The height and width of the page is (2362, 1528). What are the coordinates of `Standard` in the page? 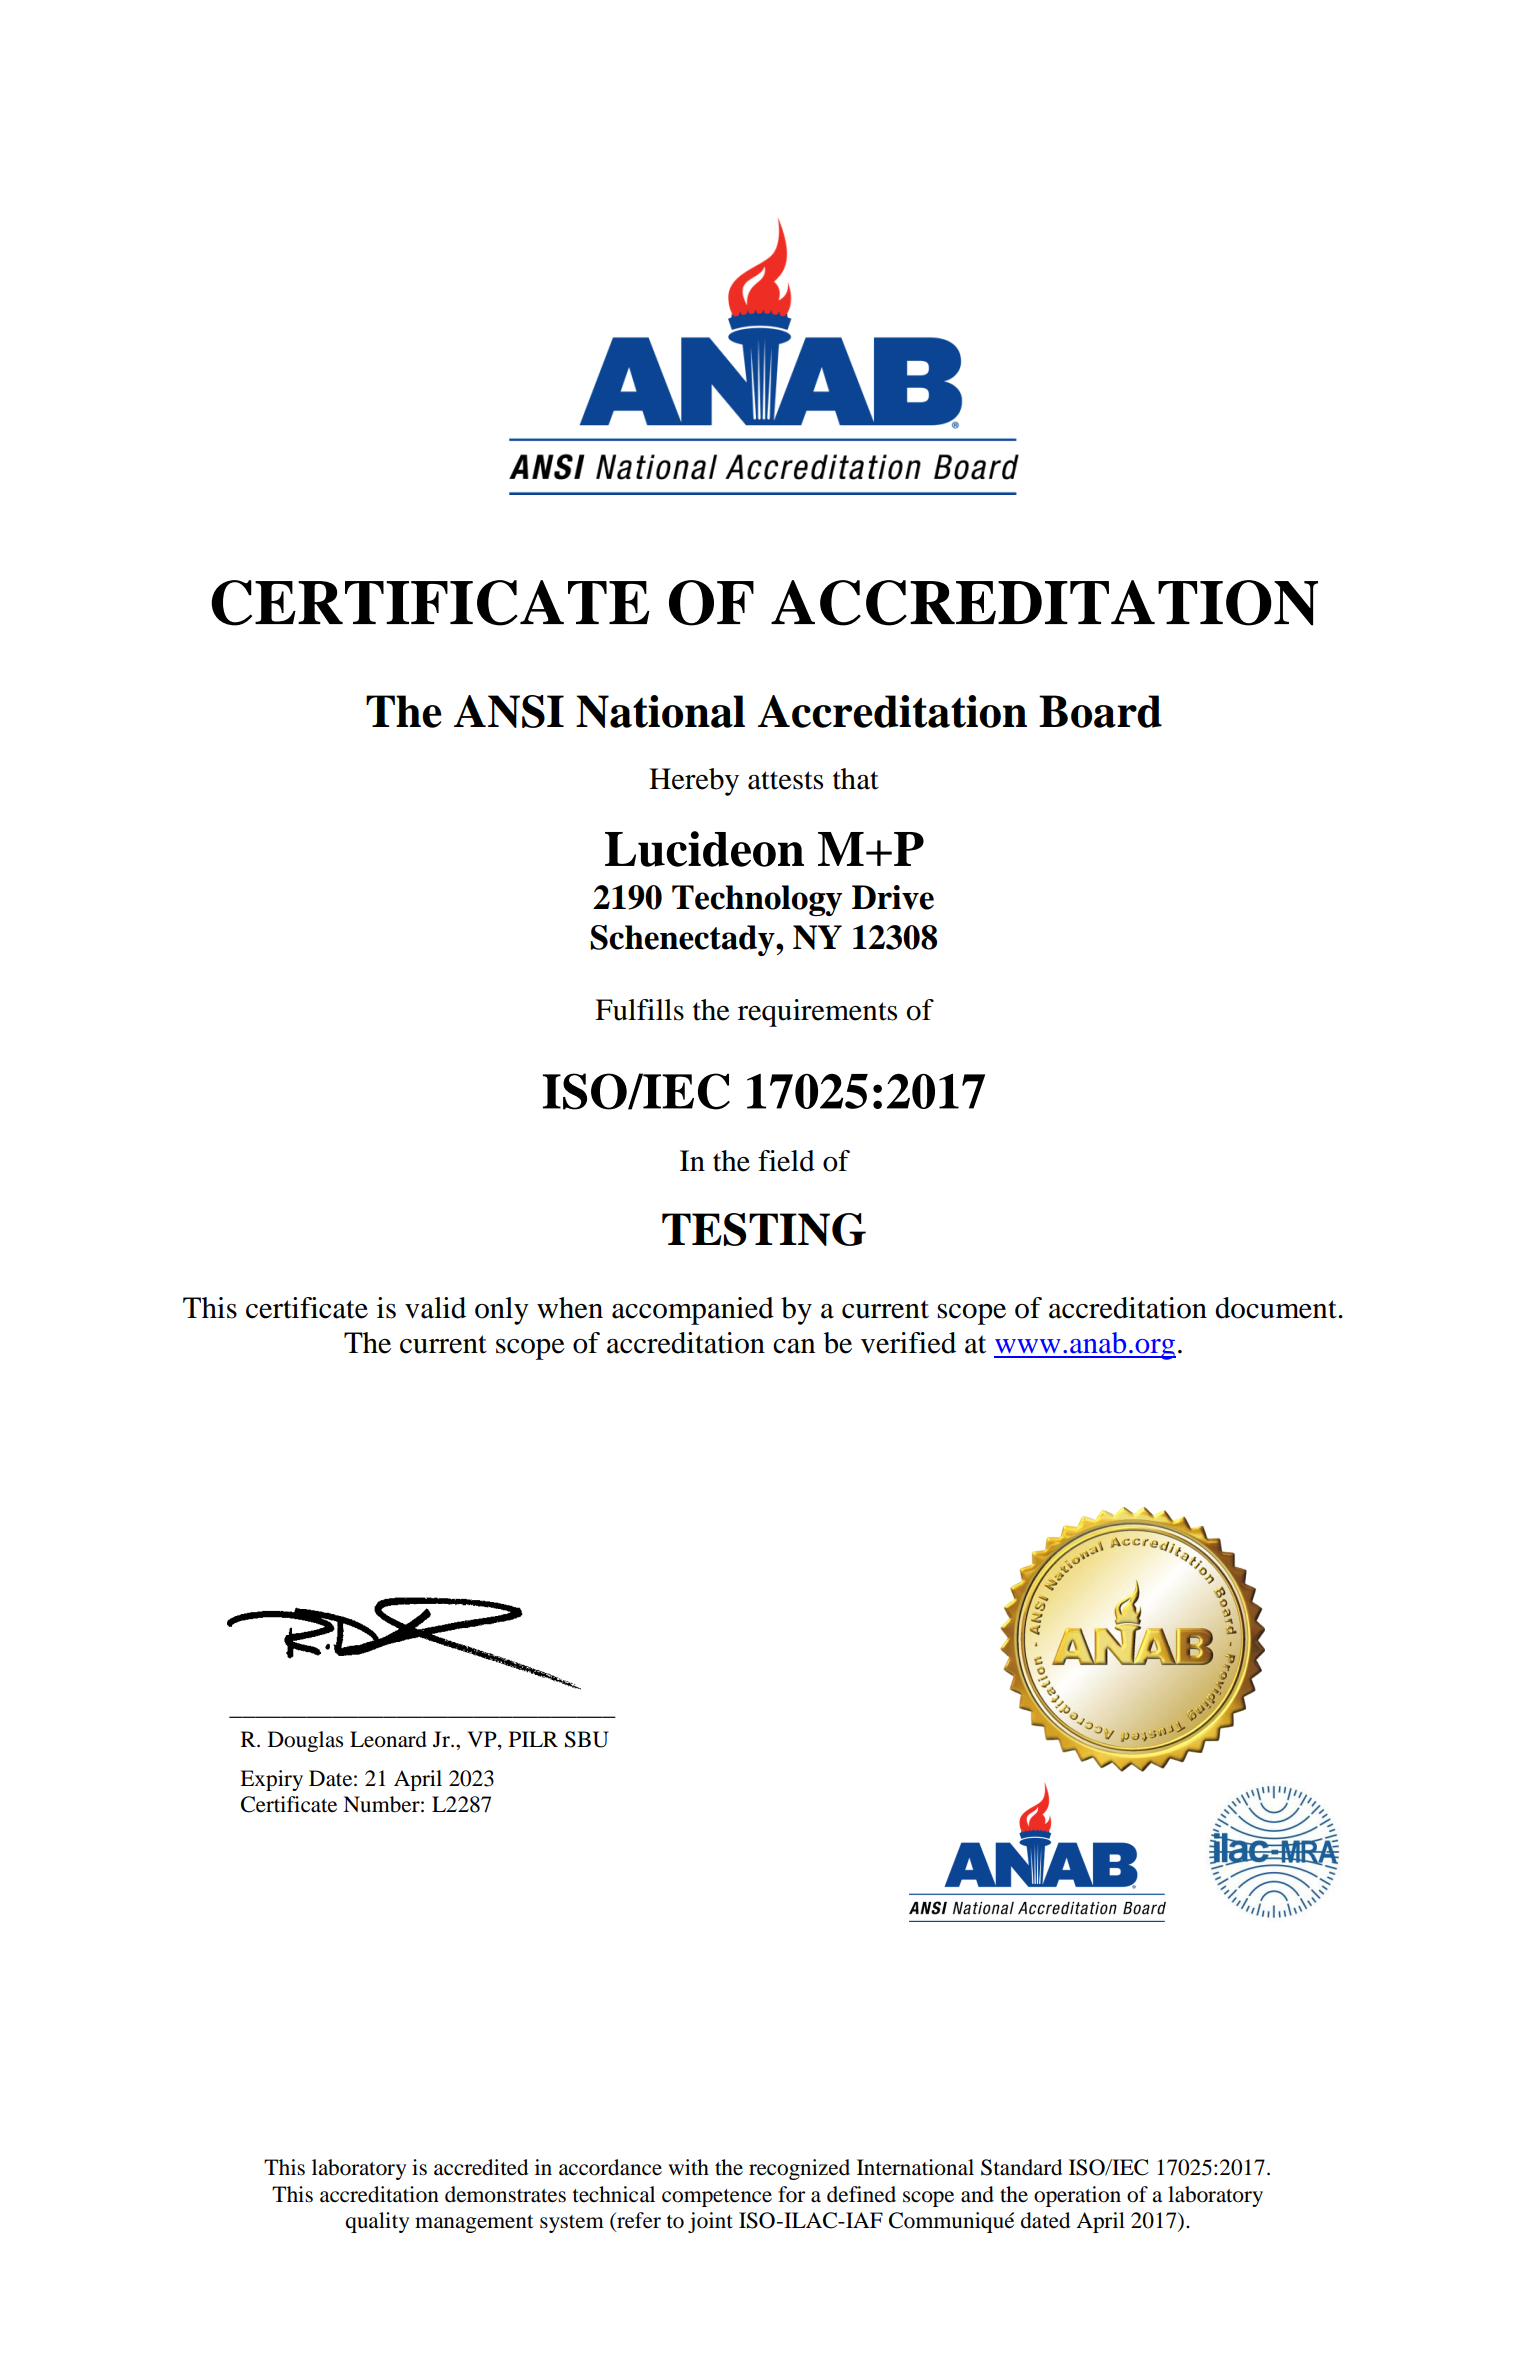 It's located at (1021, 2167).
